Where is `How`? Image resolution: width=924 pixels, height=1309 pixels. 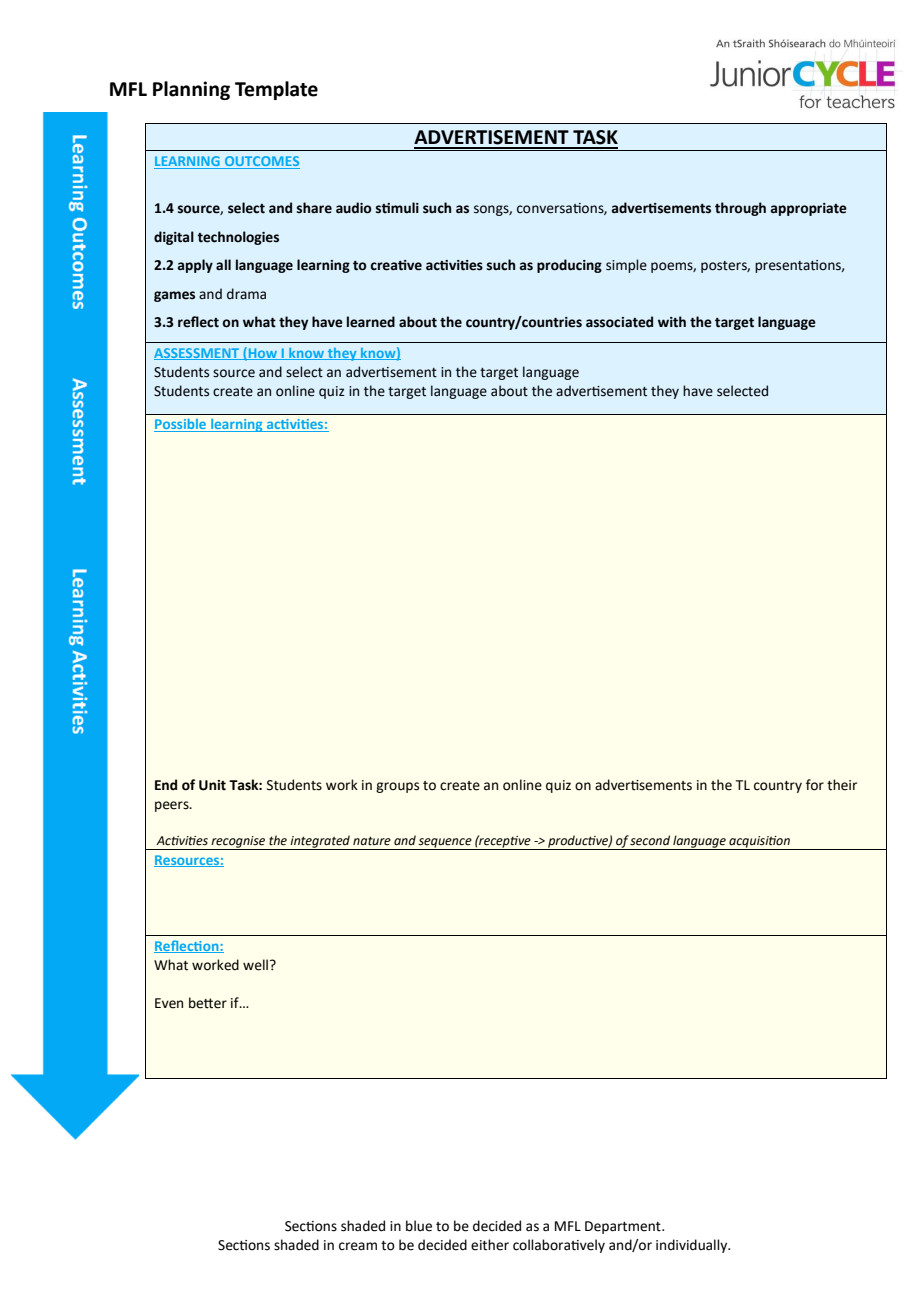 How is located at coordinates (263, 353).
